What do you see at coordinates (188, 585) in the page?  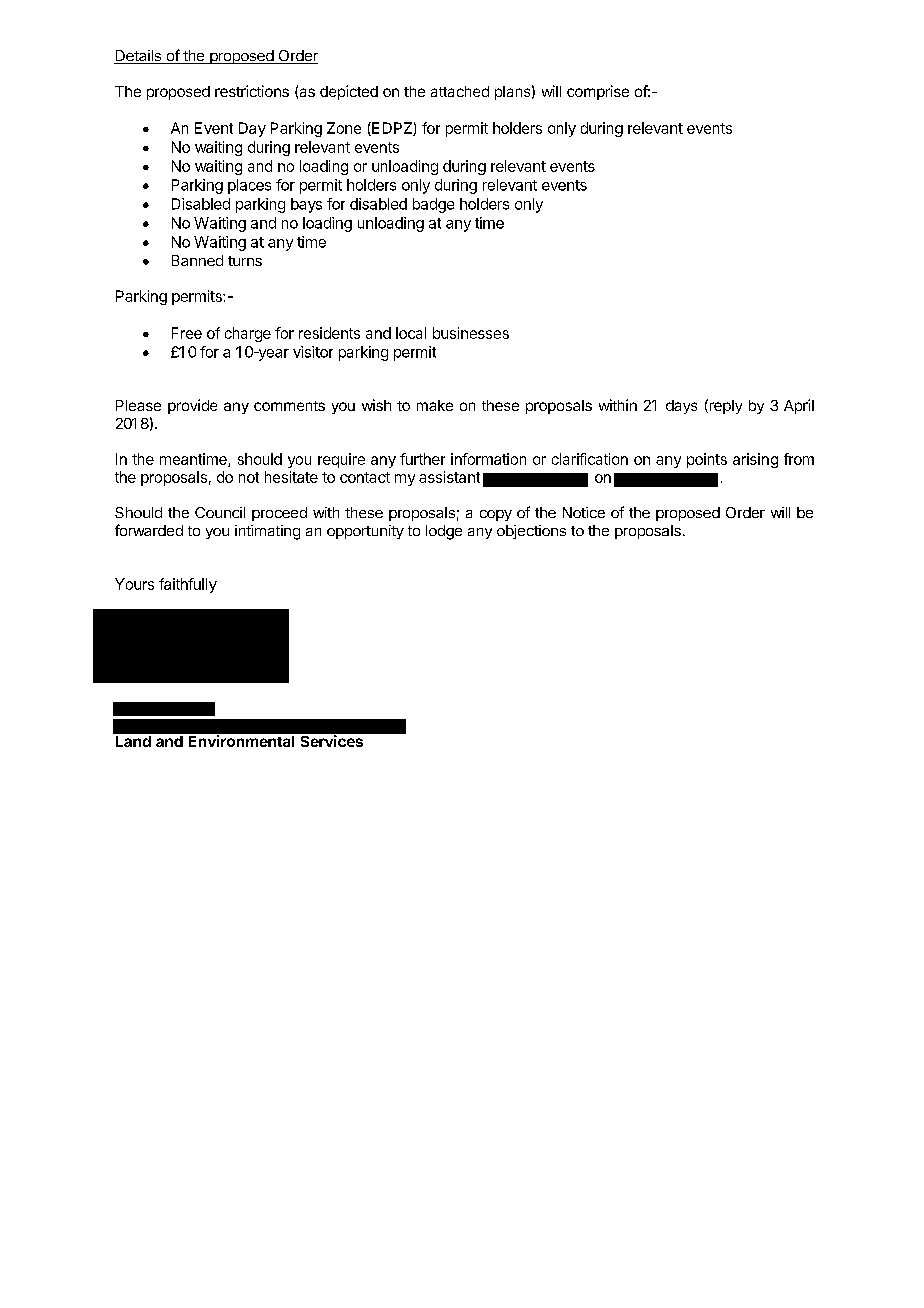 I see `faithfully` at bounding box center [188, 585].
